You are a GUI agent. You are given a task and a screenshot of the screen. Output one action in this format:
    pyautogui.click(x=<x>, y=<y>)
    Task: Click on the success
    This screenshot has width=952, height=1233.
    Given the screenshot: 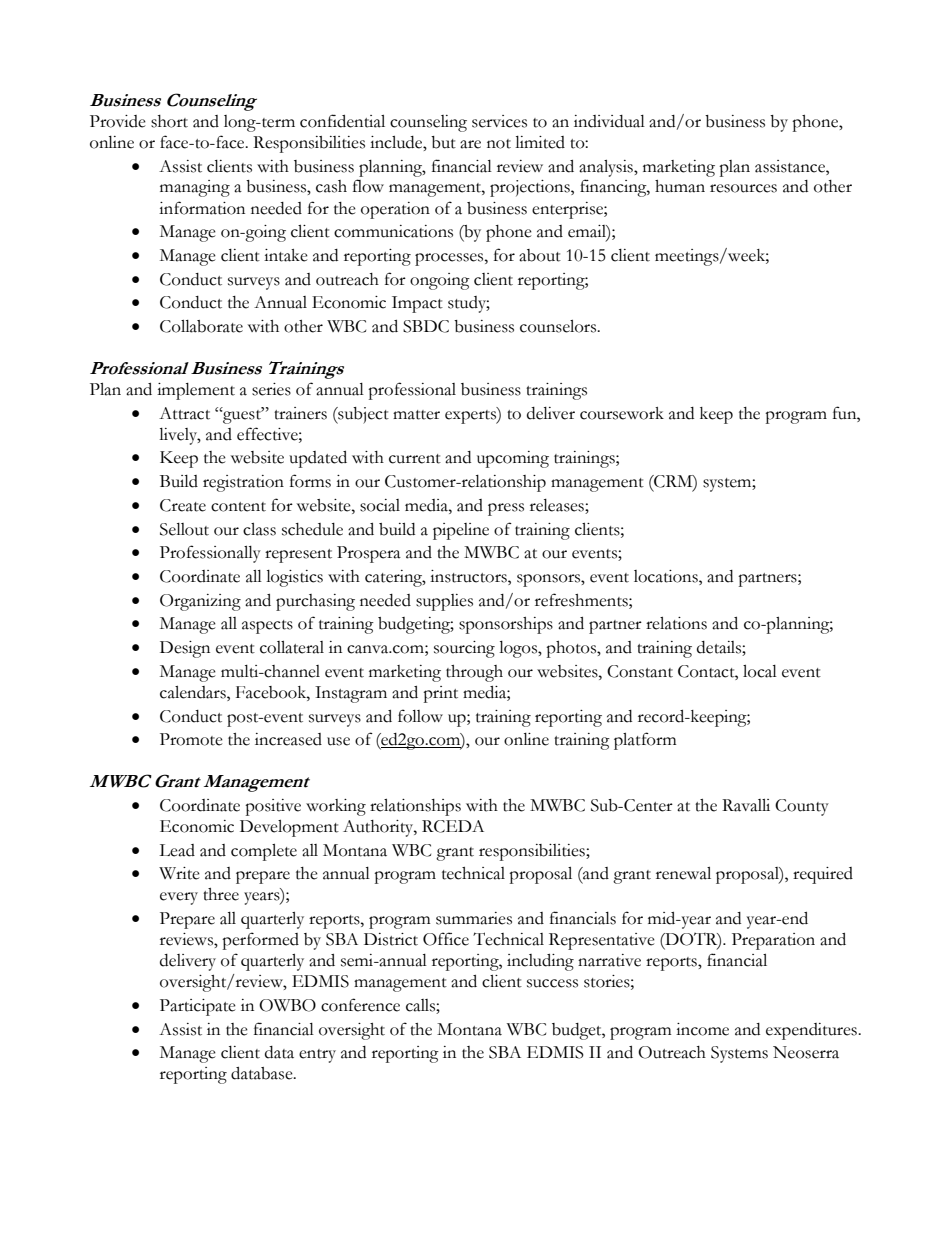 What is the action you would take?
    pyautogui.click(x=552, y=983)
